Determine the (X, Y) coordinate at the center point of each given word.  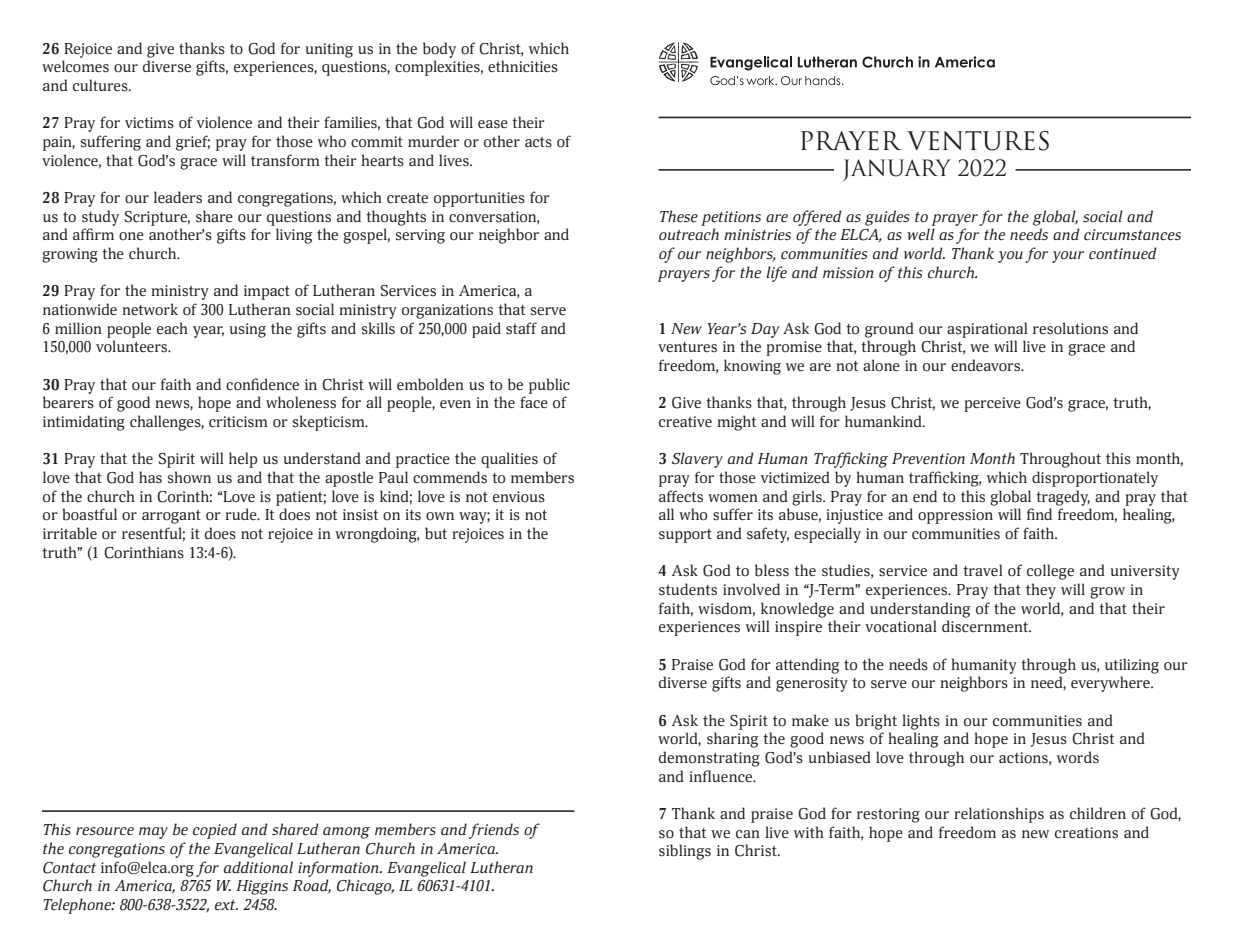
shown (189, 477)
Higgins (262, 887)
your (1068, 257)
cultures (101, 85)
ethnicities (523, 66)
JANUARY (897, 170)
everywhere (1111, 684)
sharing (732, 740)
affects (681, 496)
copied (215, 831)
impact (267, 292)
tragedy (1063, 498)
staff (521, 328)
